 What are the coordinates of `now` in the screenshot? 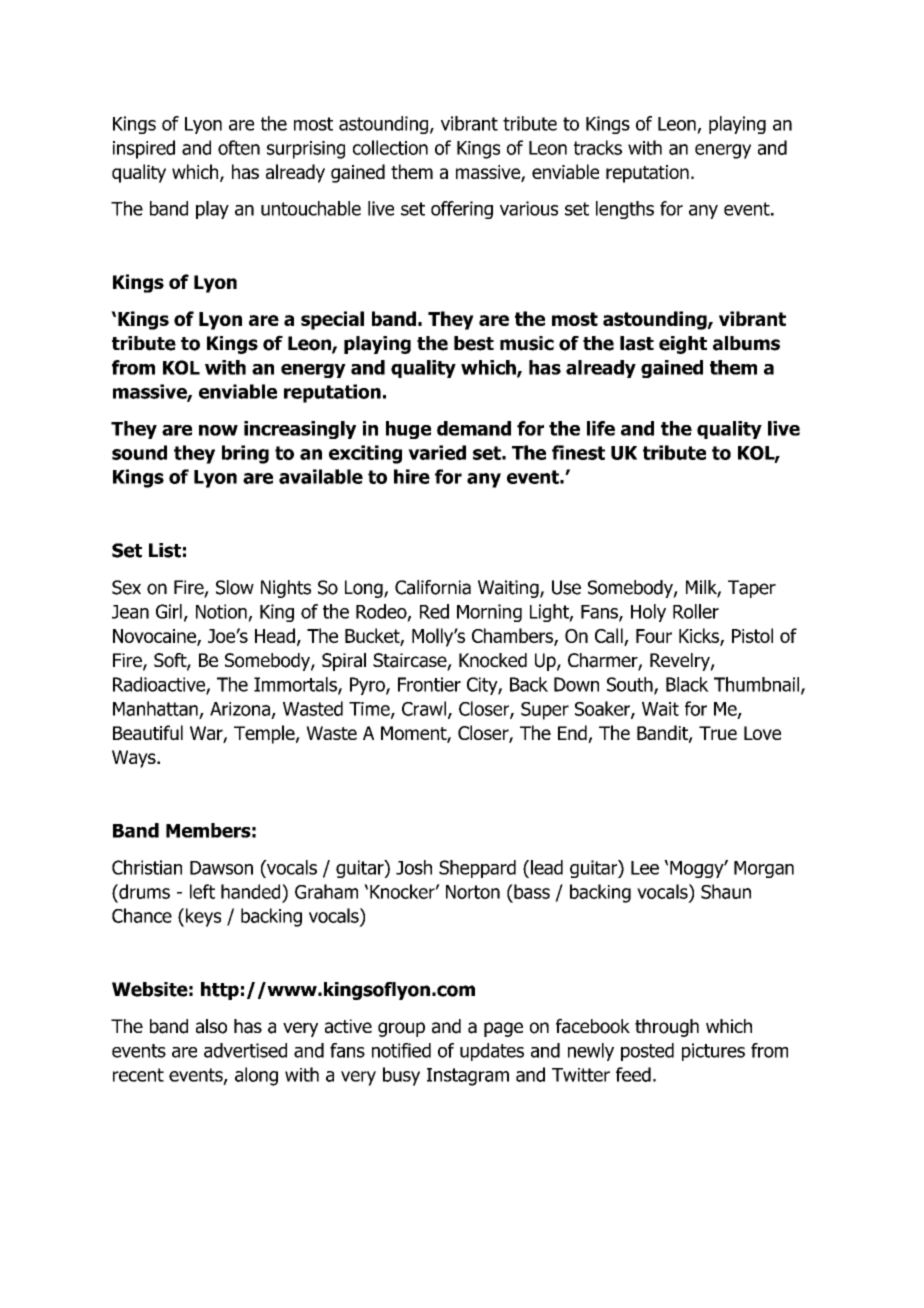 It's located at (218, 430).
